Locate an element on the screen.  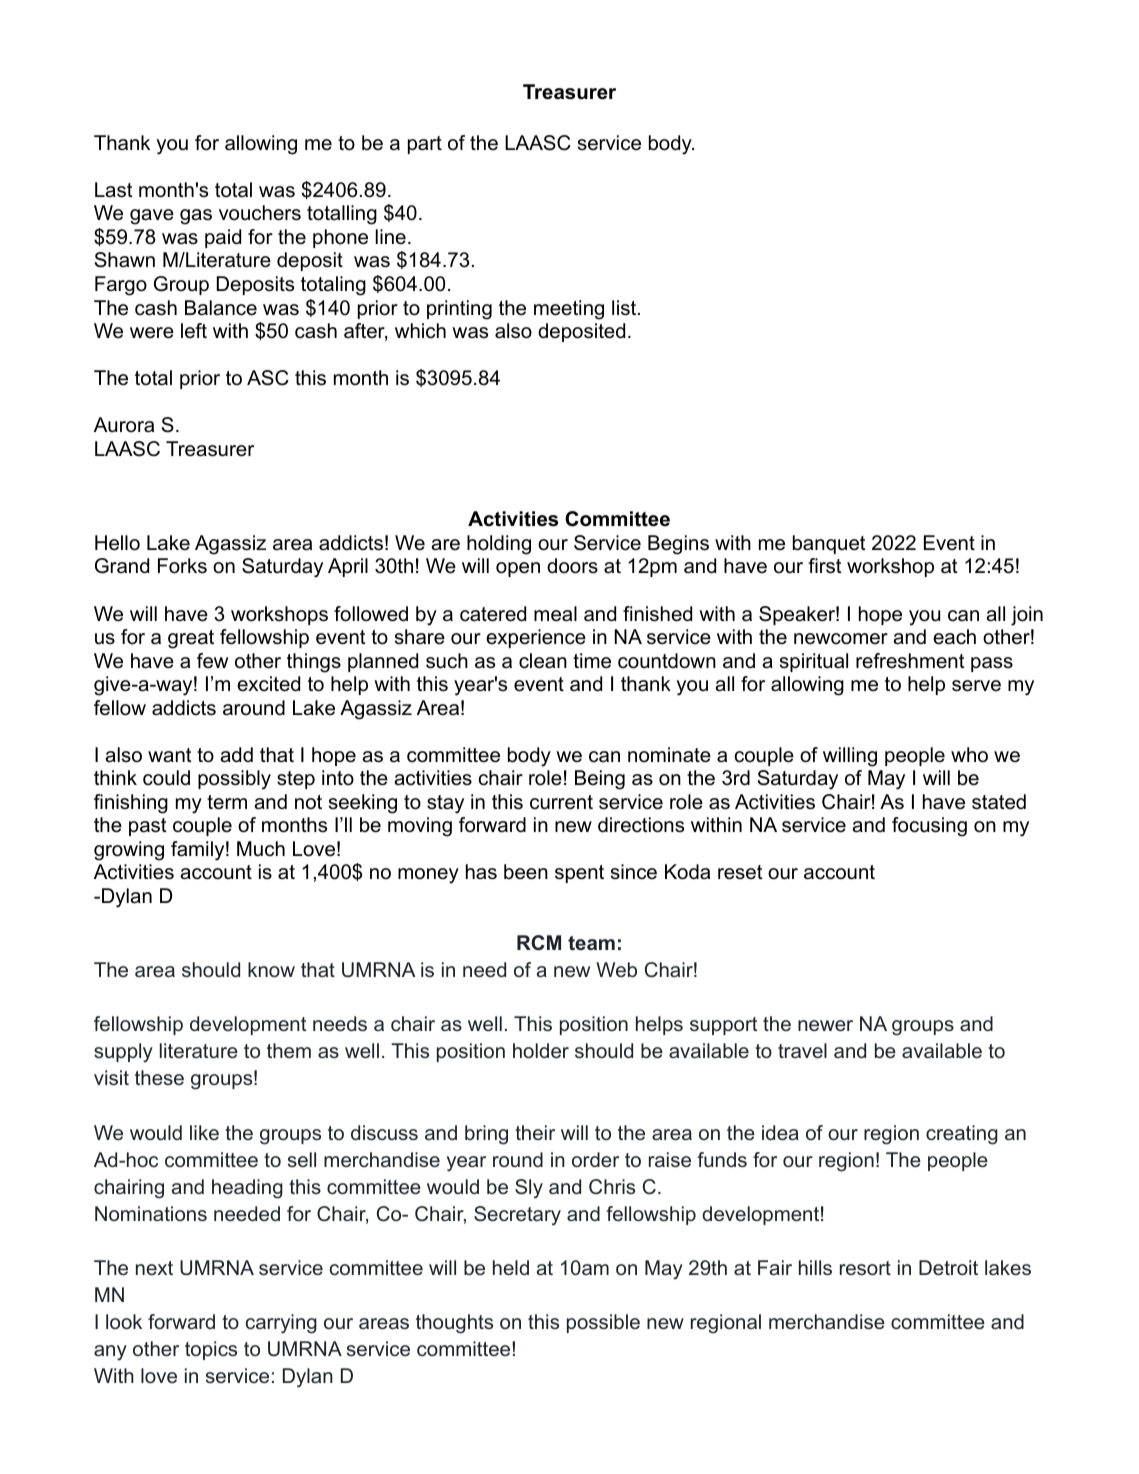
part is located at coordinates (425, 145).
